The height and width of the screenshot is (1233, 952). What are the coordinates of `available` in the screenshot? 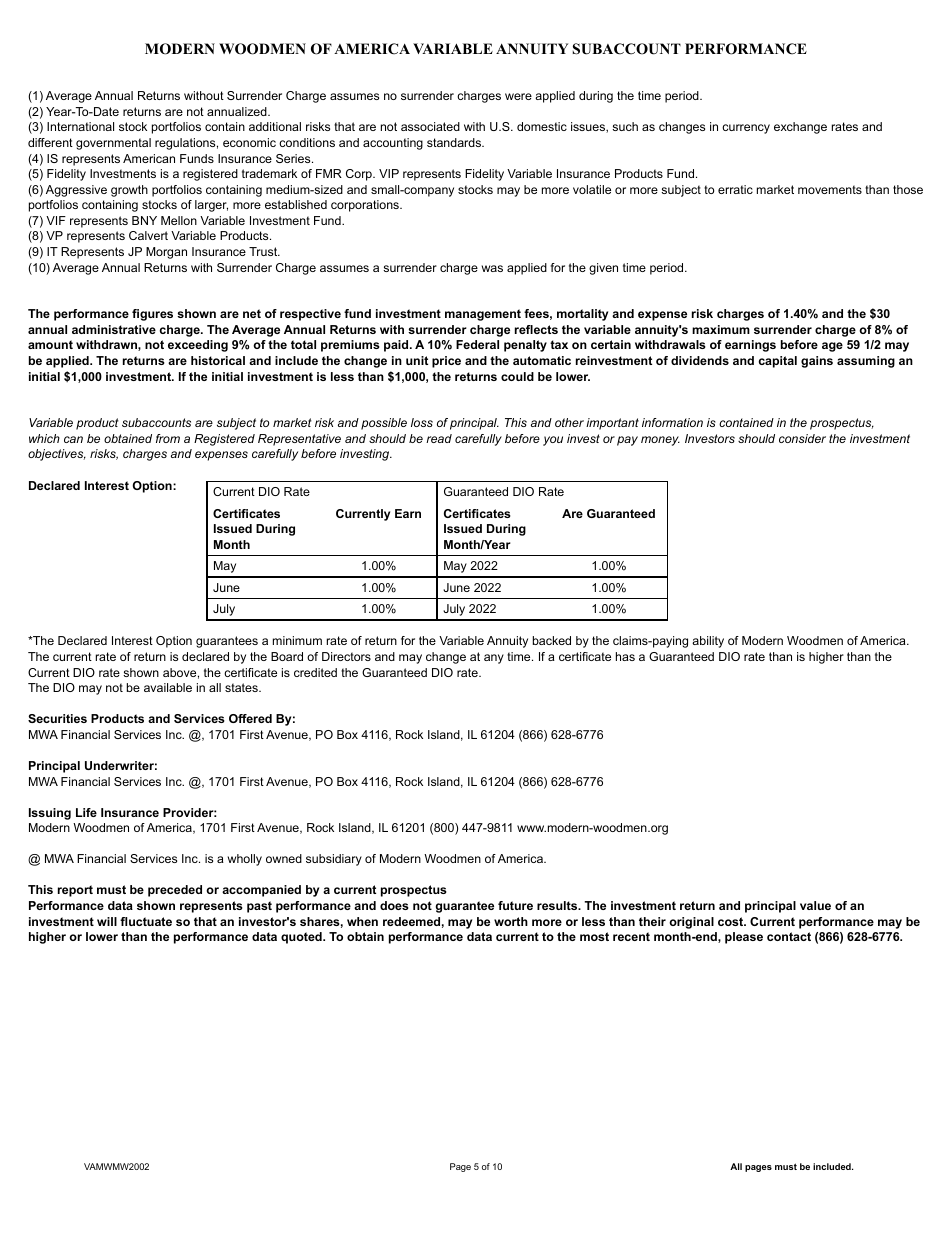 It's located at (168, 687).
